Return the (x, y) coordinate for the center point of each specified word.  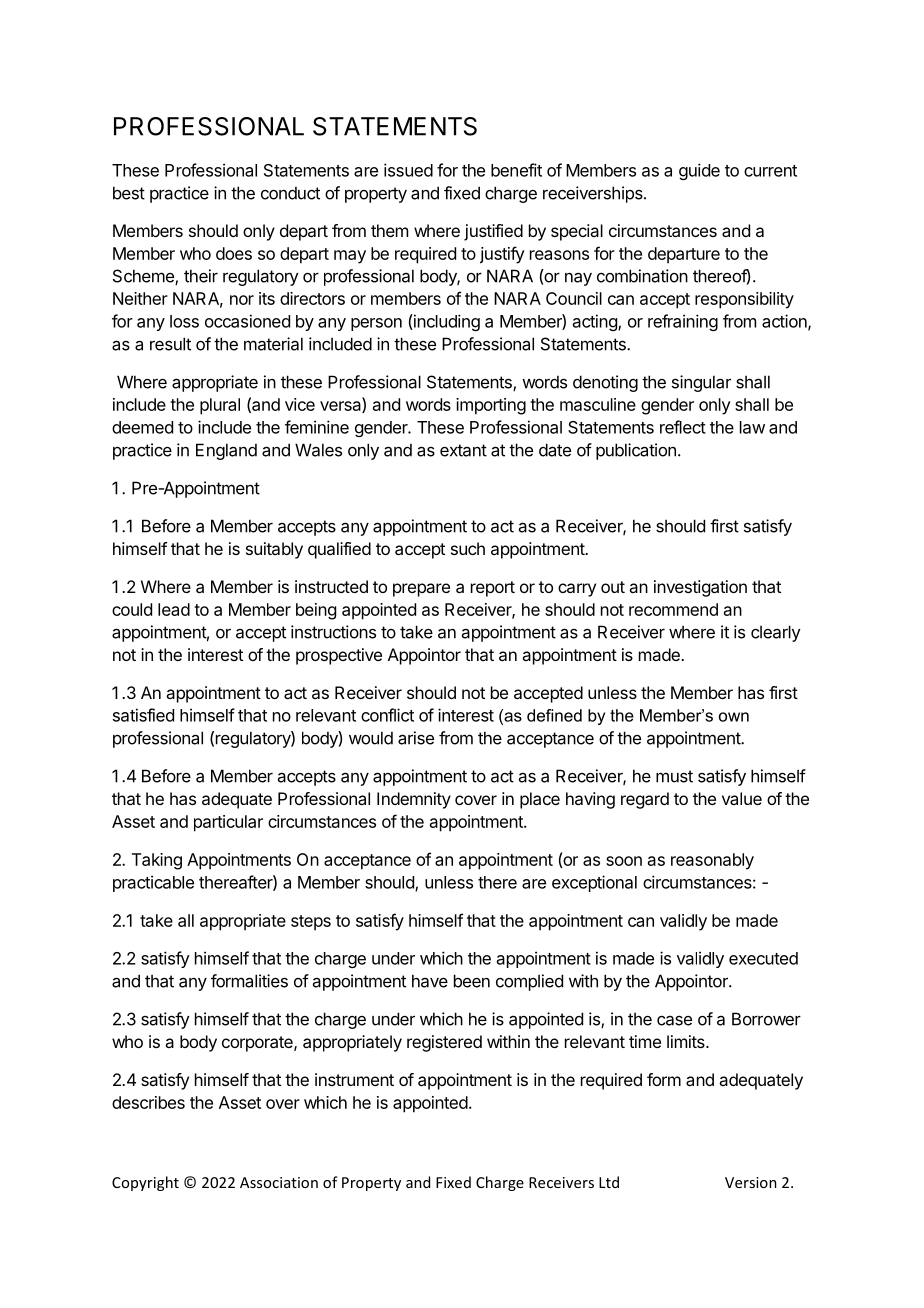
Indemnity (414, 800)
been (472, 981)
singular (701, 383)
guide (699, 171)
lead (174, 609)
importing (491, 406)
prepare (421, 590)
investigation (700, 588)
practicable (153, 883)
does (234, 253)
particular (228, 823)
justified (493, 232)
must (674, 776)
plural (220, 406)
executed (763, 958)
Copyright (145, 1183)
